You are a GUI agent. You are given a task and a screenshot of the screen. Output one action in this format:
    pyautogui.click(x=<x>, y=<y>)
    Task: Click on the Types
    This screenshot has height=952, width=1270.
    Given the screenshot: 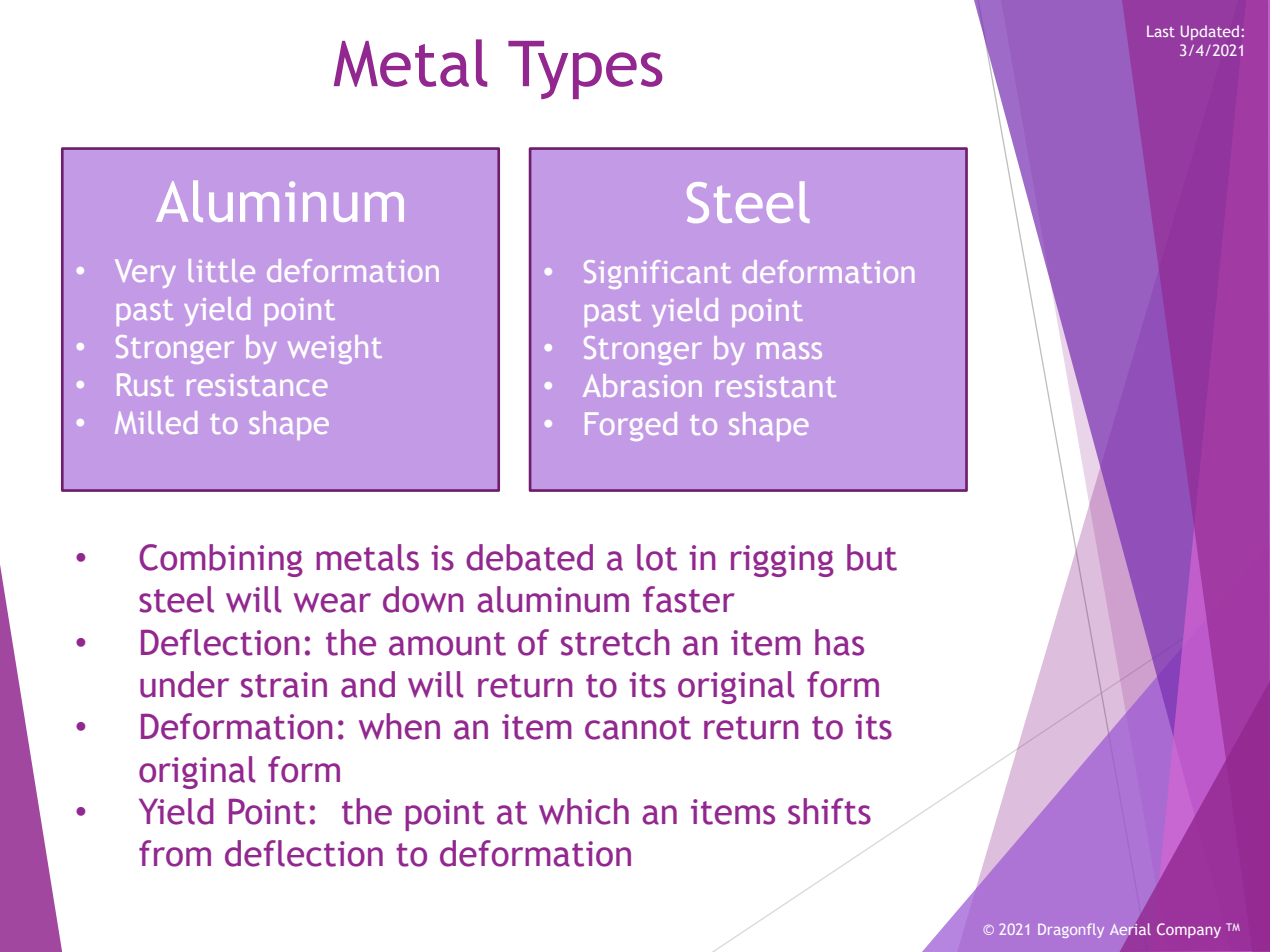 What is the action you would take?
    pyautogui.click(x=585, y=70)
